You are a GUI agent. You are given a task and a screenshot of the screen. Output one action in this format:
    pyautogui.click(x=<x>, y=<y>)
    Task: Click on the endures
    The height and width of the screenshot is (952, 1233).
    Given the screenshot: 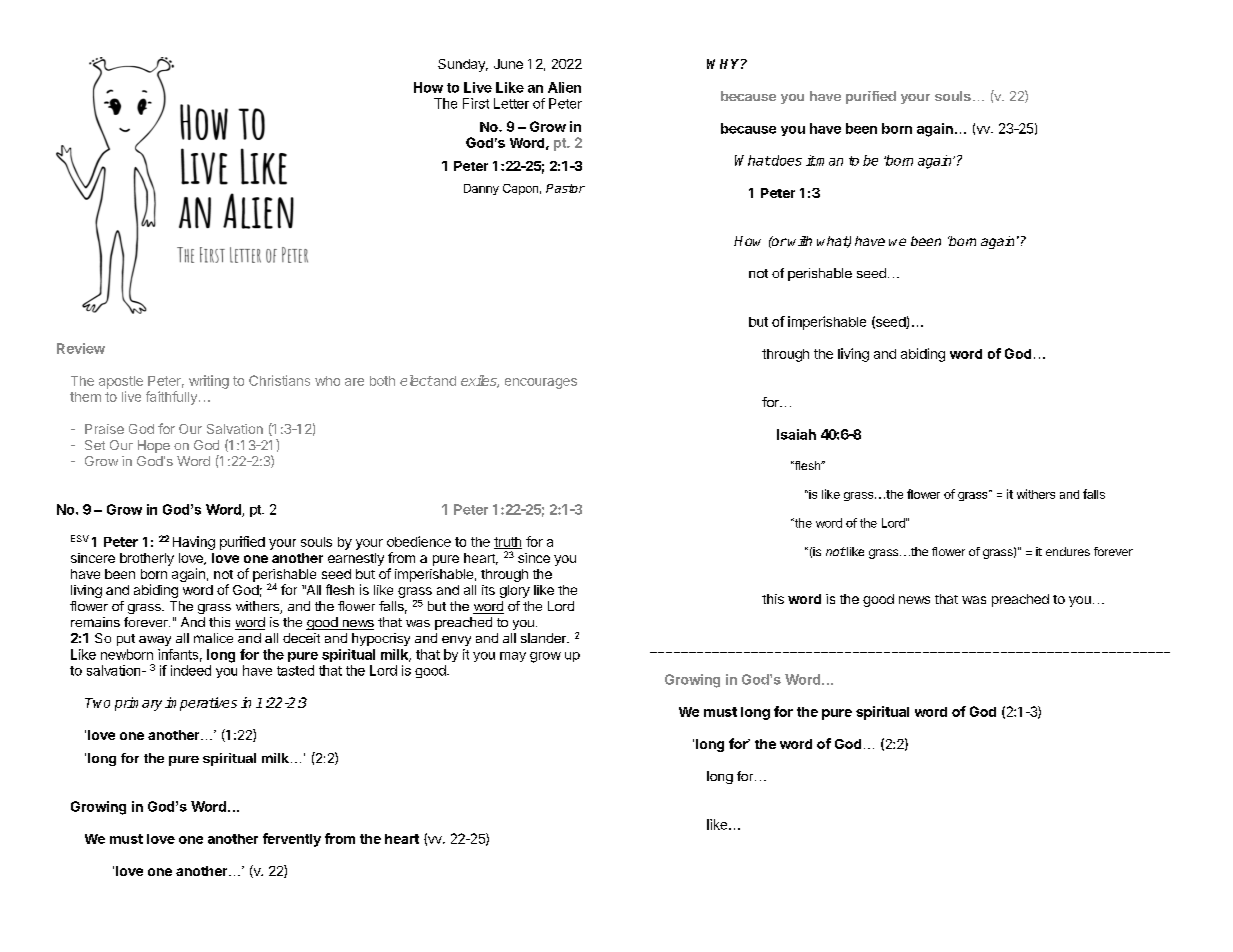 What is the action you would take?
    pyautogui.click(x=1068, y=551)
